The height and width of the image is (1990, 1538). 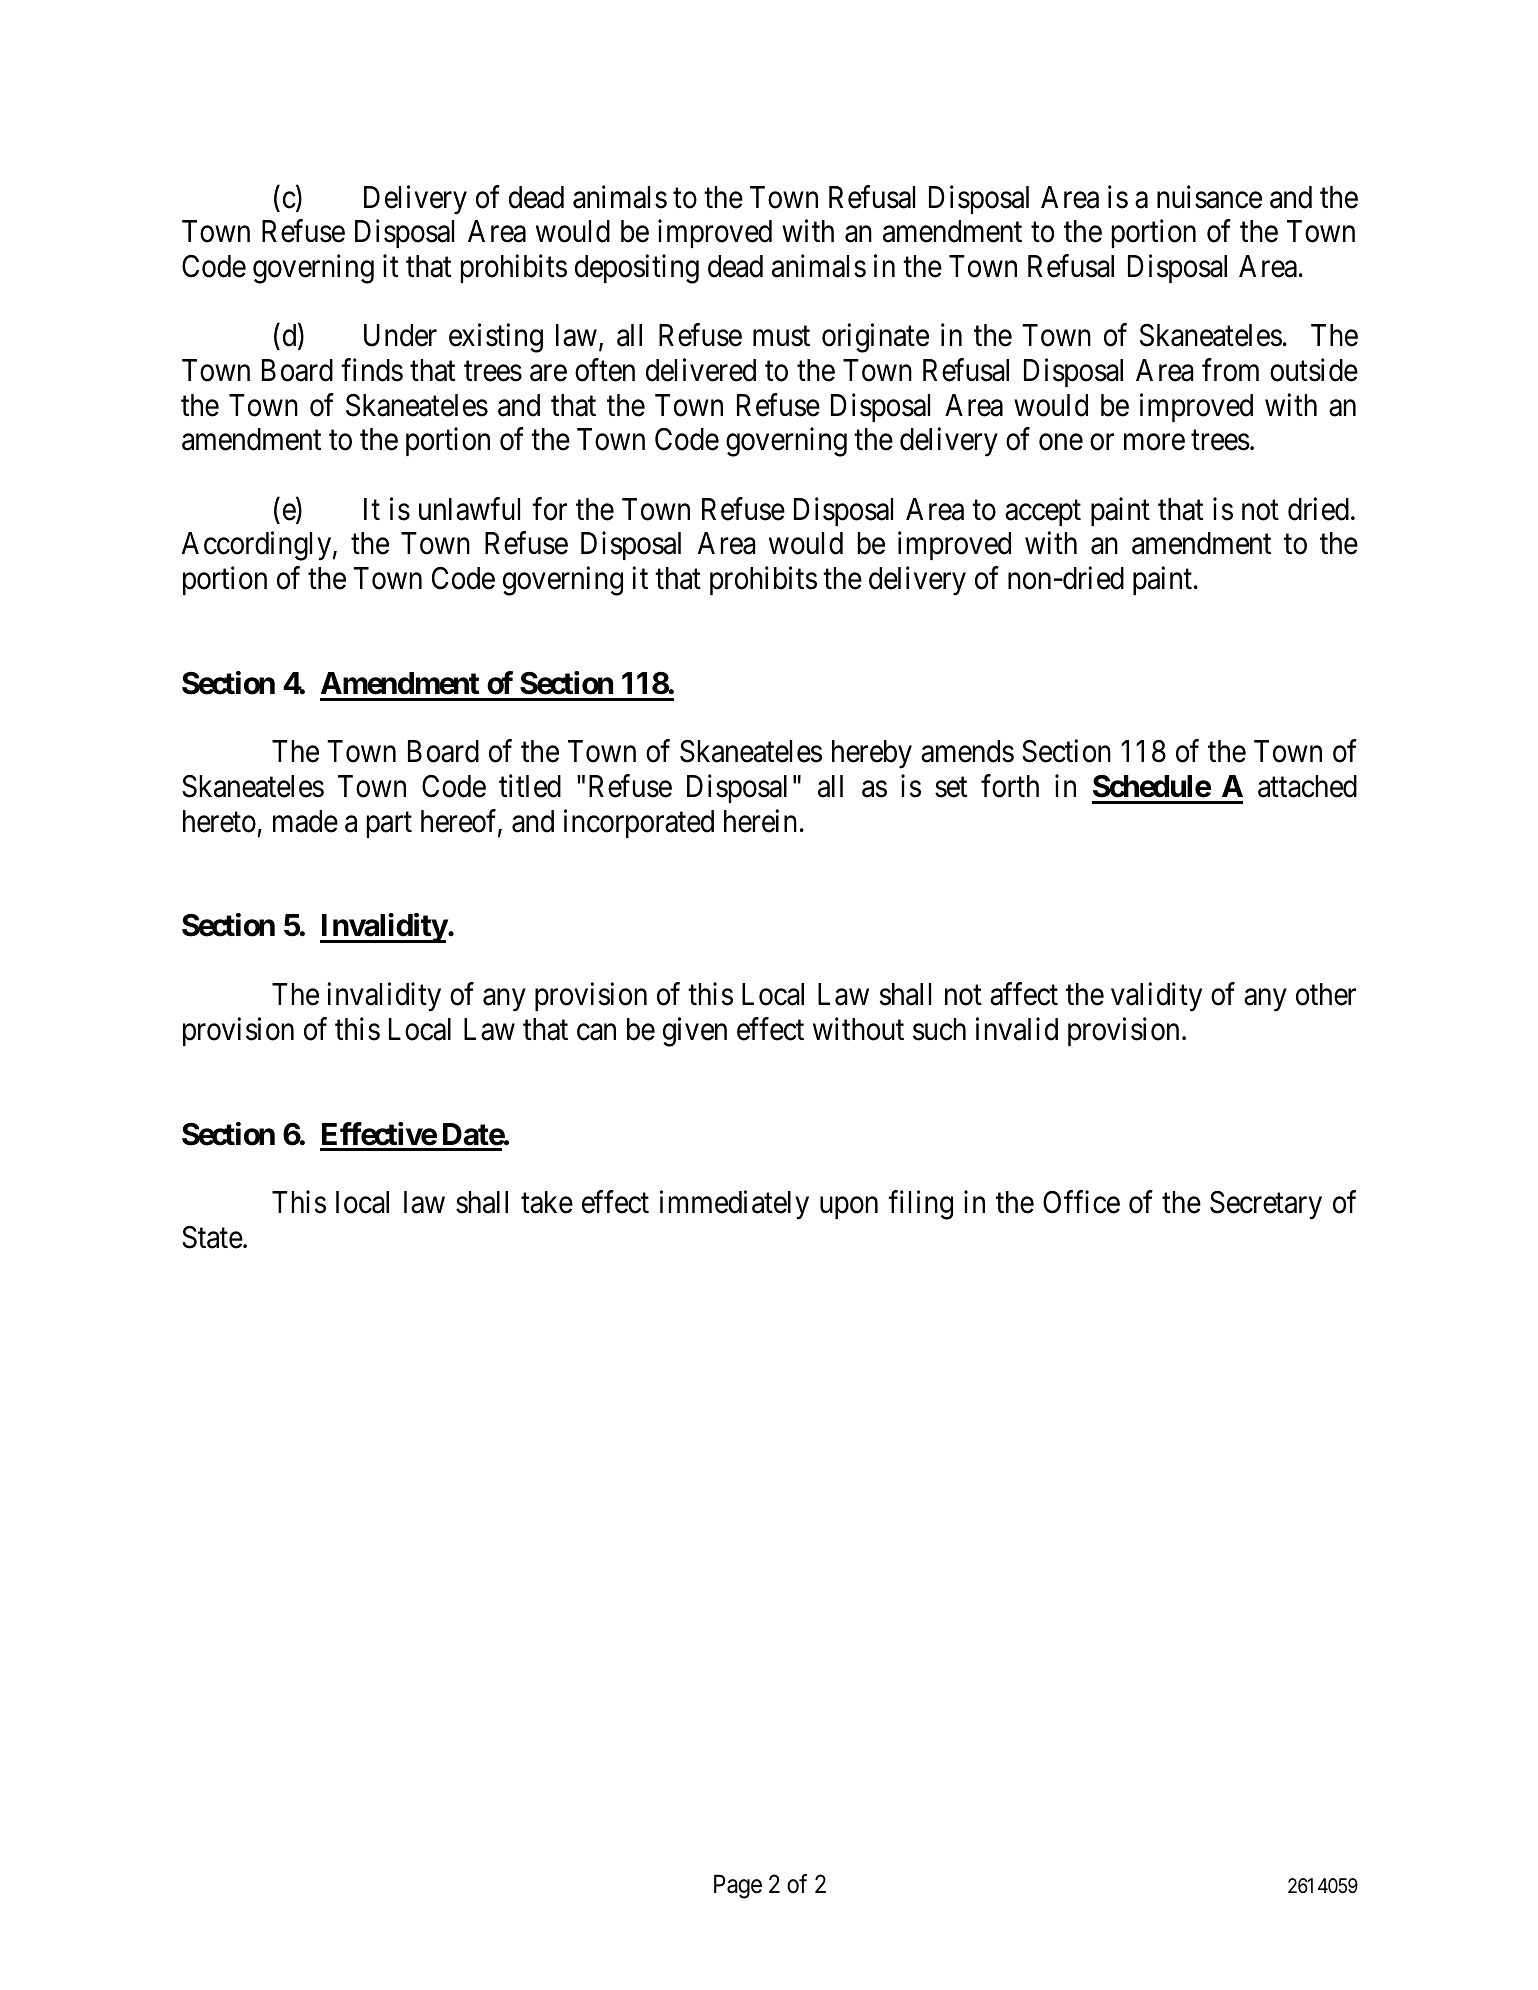 I want to click on herein, so click(x=760, y=821).
